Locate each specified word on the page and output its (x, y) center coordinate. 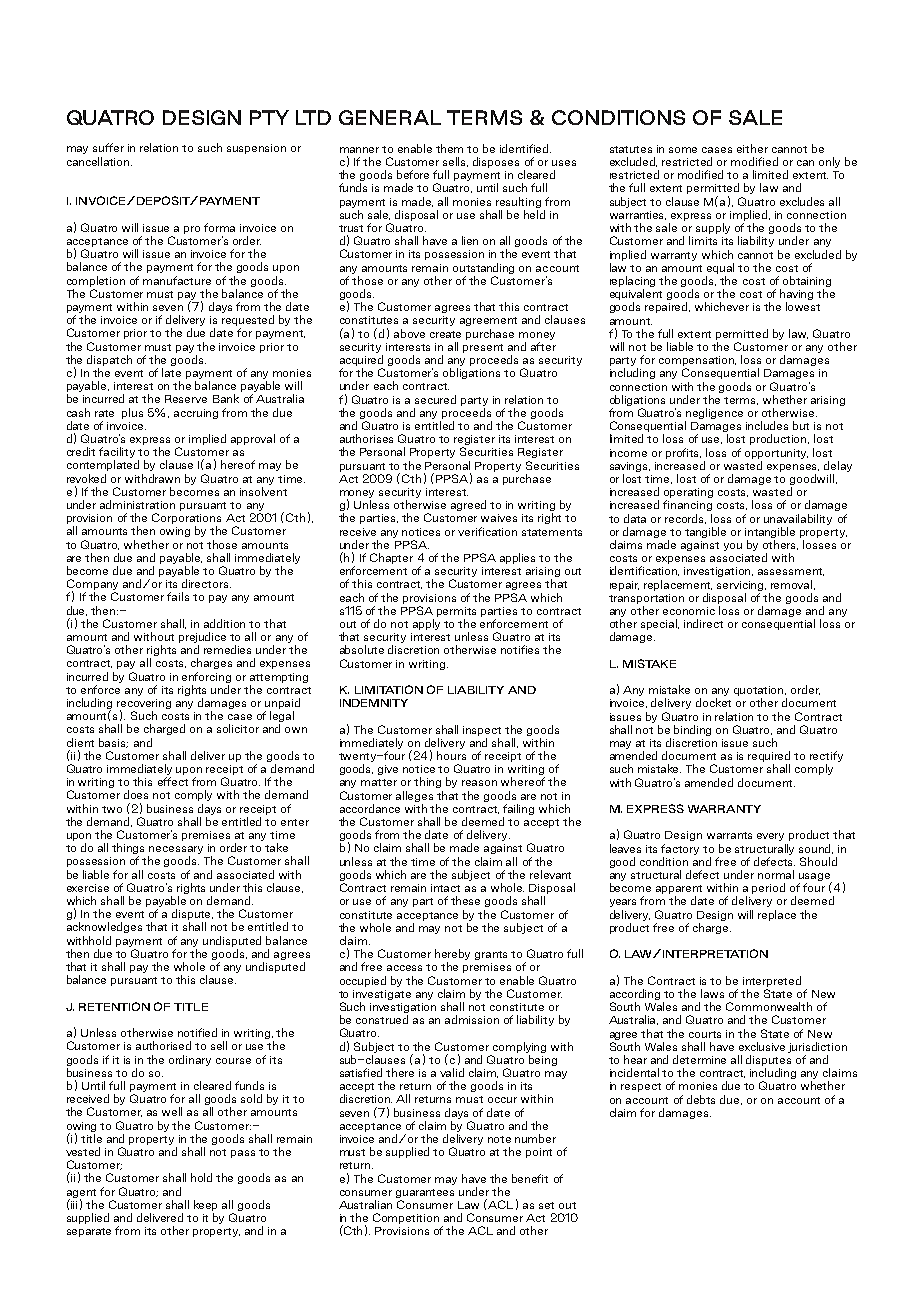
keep (205, 1205)
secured (435, 399)
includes (767, 425)
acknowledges (104, 927)
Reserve (186, 399)
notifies (520, 649)
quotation (760, 692)
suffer (108, 147)
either (752, 148)
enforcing (206, 677)
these (465, 900)
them (449, 148)
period (768, 888)
